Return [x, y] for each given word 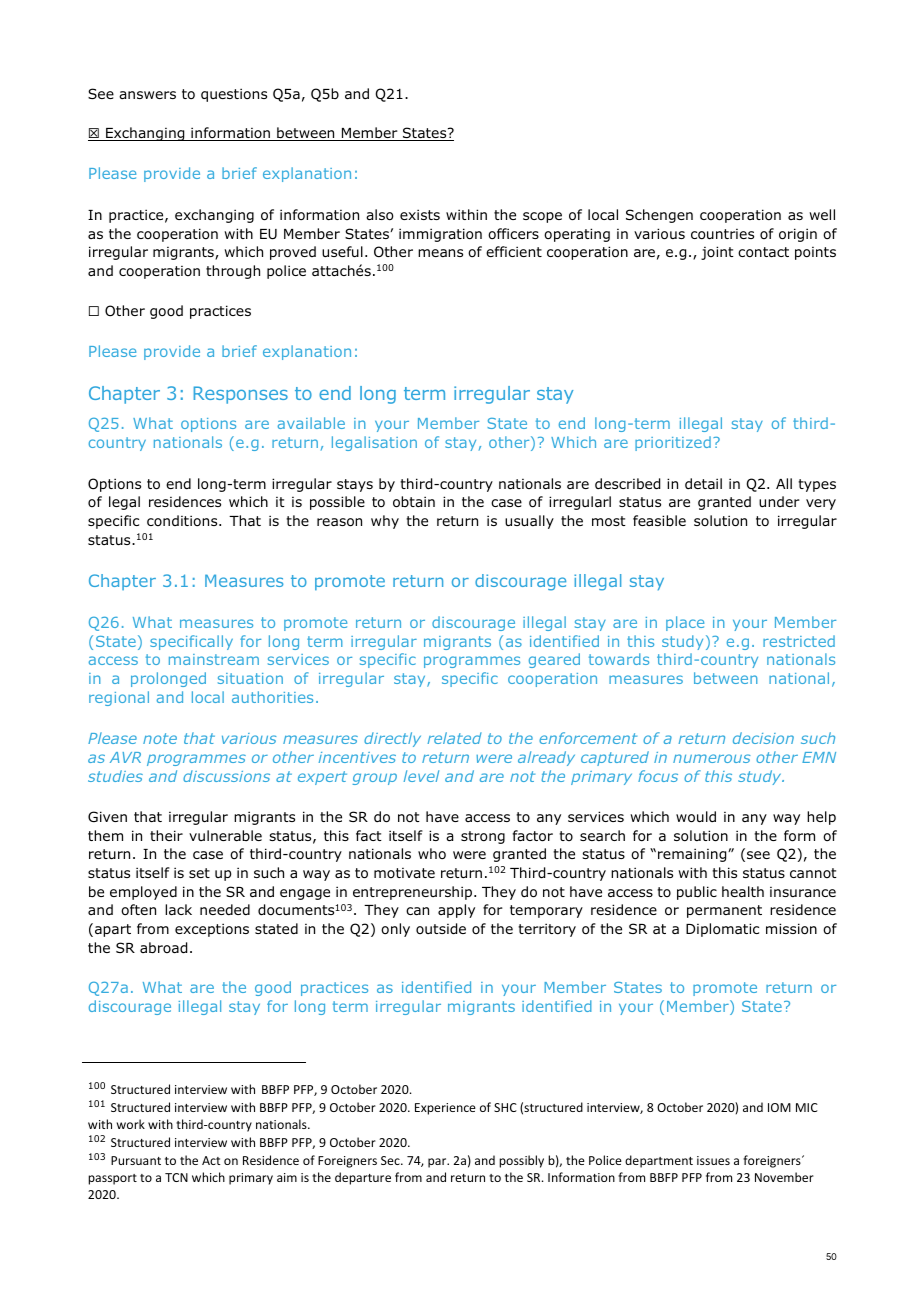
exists [420, 214]
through [233, 272]
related [454, 738]
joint [717, 253]
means [440, 253]
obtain [414, 502]
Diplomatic [722, 930]
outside [441, 929]
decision [763, 738]
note [160, 738]
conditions [183, 520]
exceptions [212, 930]
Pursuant [136, 1160]
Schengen [659, 216]
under [779, 501]
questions [234, 95]
